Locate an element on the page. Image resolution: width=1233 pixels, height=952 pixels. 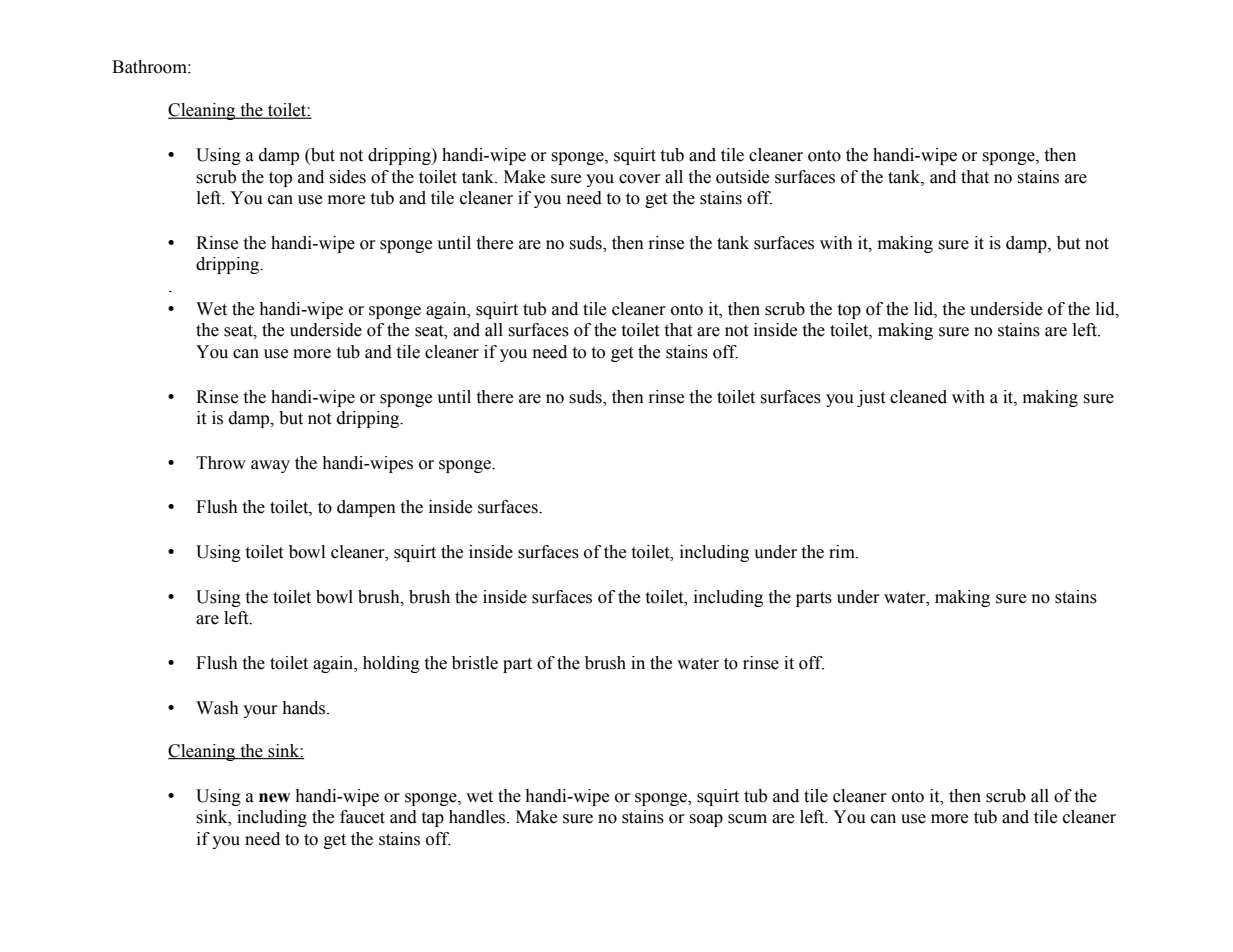
scum is located at coordinates (747, 819).
